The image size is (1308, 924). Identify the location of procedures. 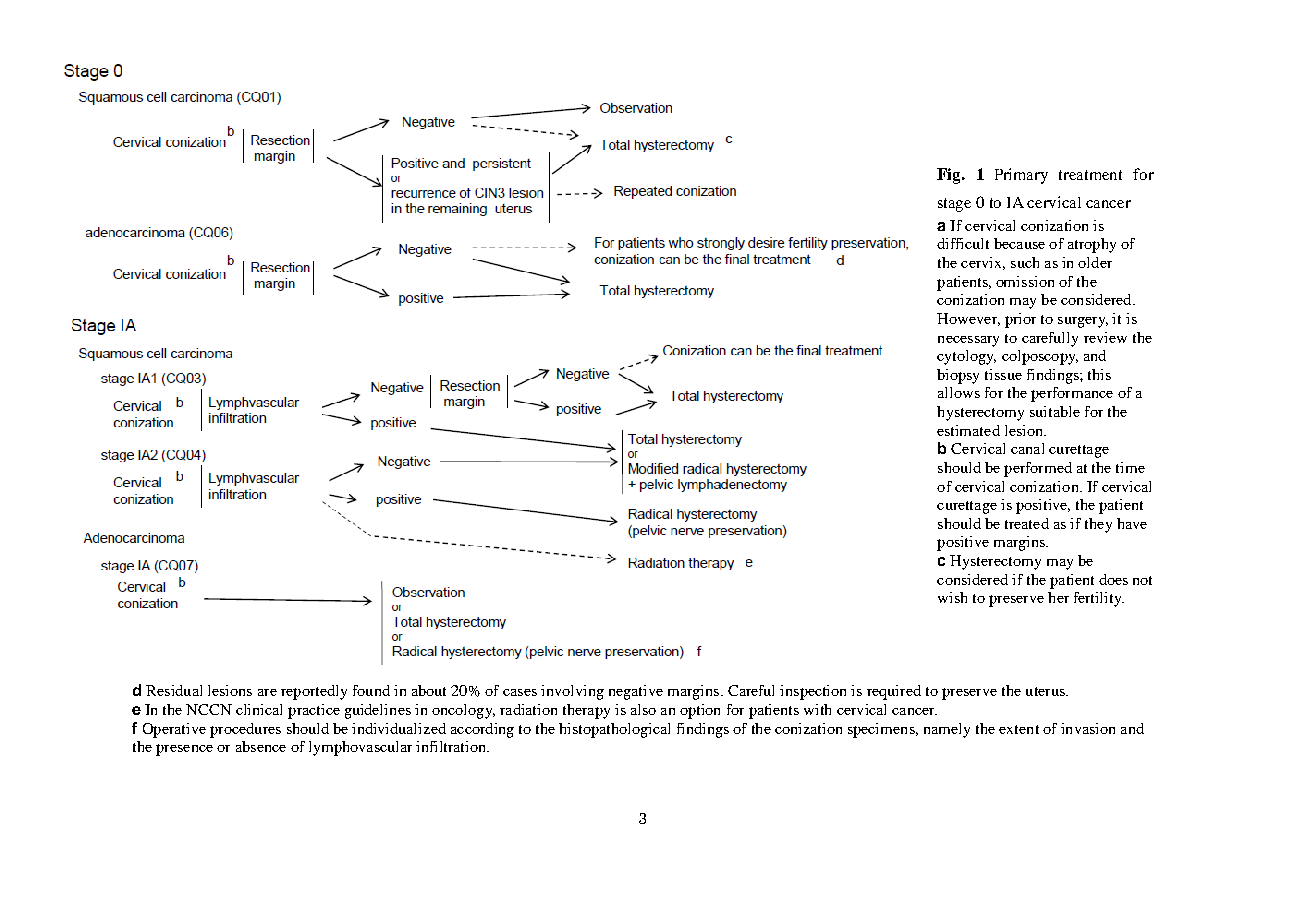
(245, 730).
